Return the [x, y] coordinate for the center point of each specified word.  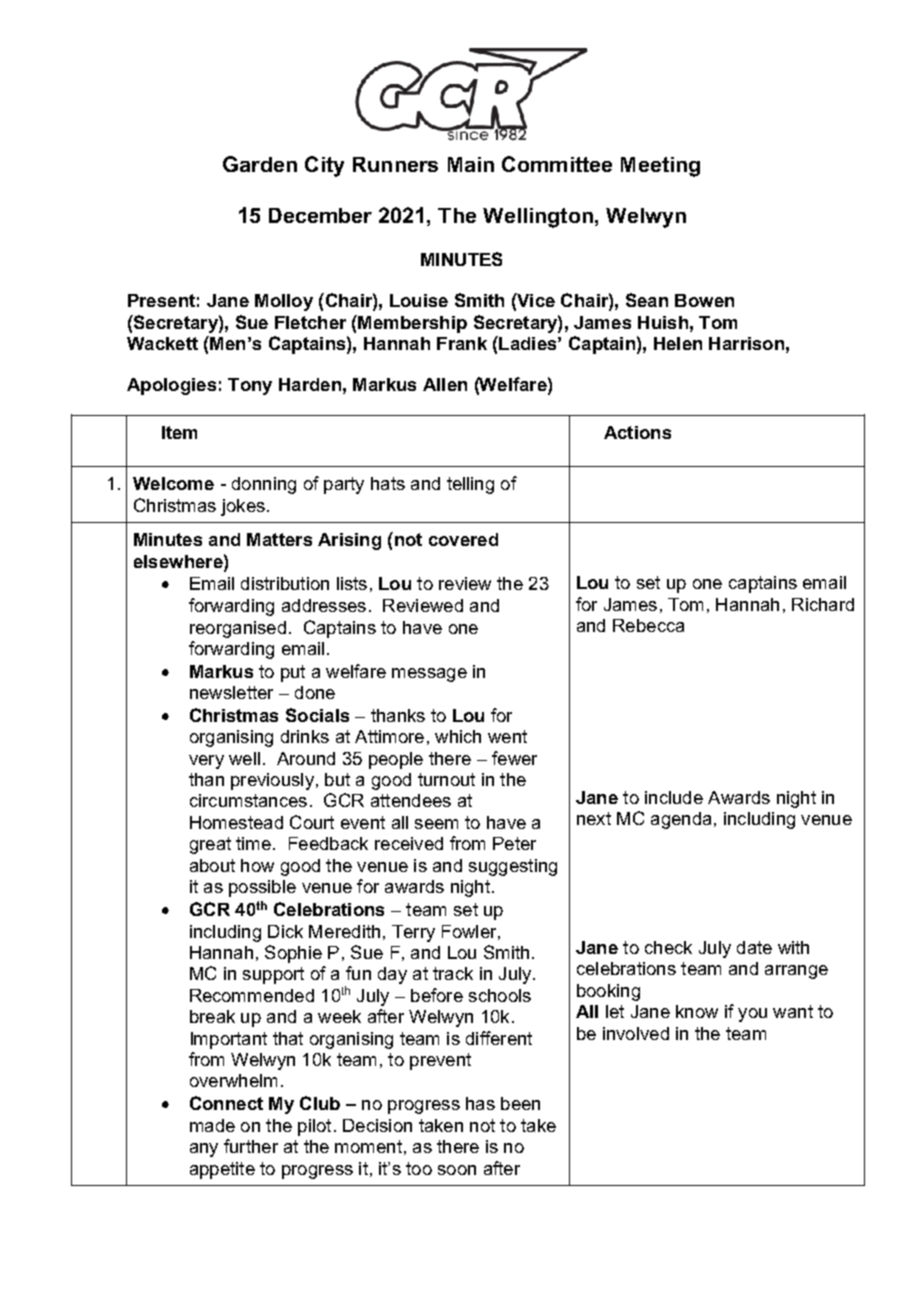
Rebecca [648, 625]
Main [471, 164]
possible [262, 888]
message [429, 675]
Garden [260, 164]
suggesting [513, 867]
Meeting [660, 167]
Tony [250, 386]
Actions [637, 432]
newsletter [231, 692]
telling [470, 485]
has [480, 1103]
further [251, 1146]
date [754, 947]
